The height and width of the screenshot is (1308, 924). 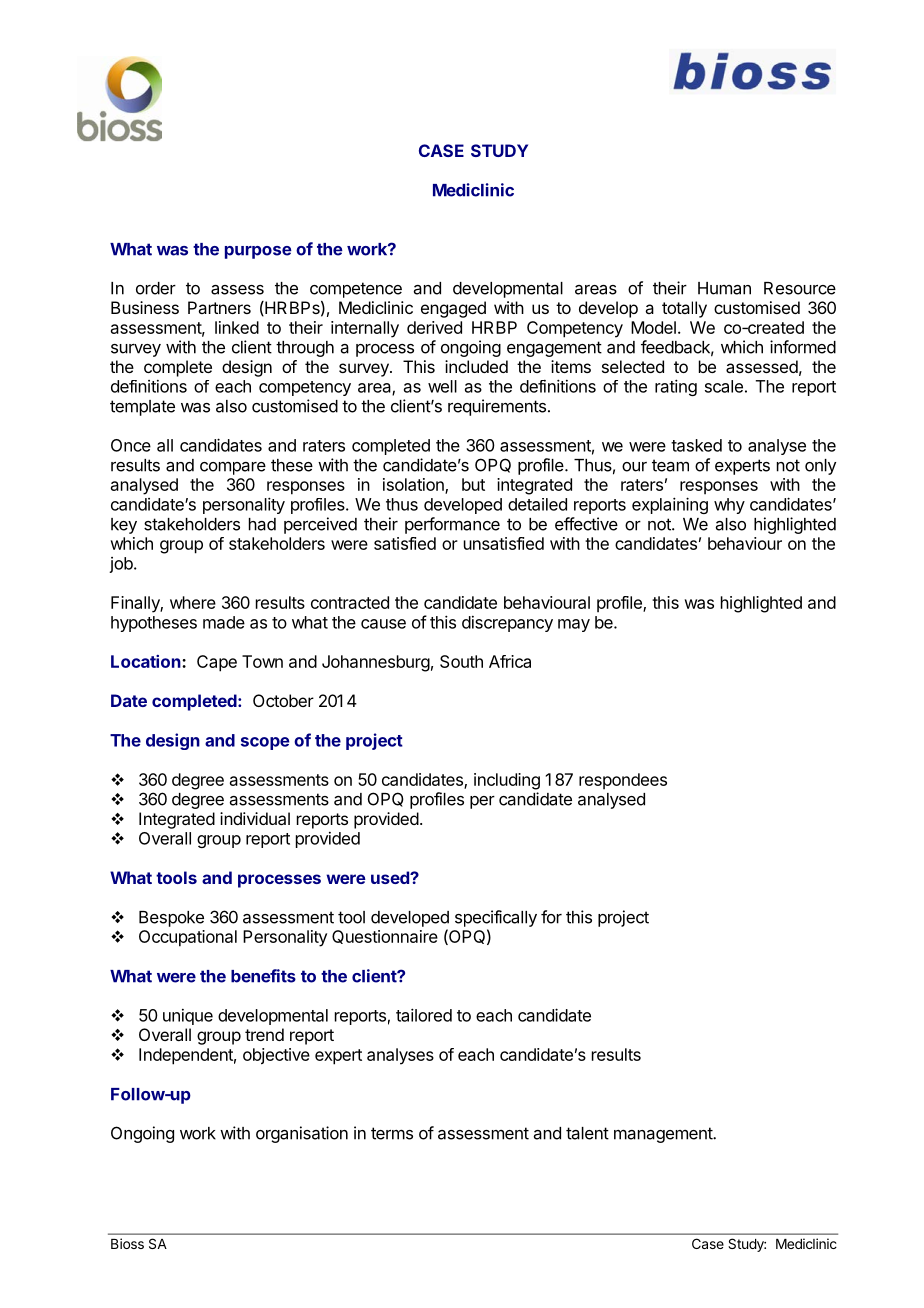 What do you see at coordinates (171, 919) in the screenshot?
I see `Bespoke` at bounding box center [171, 919].
